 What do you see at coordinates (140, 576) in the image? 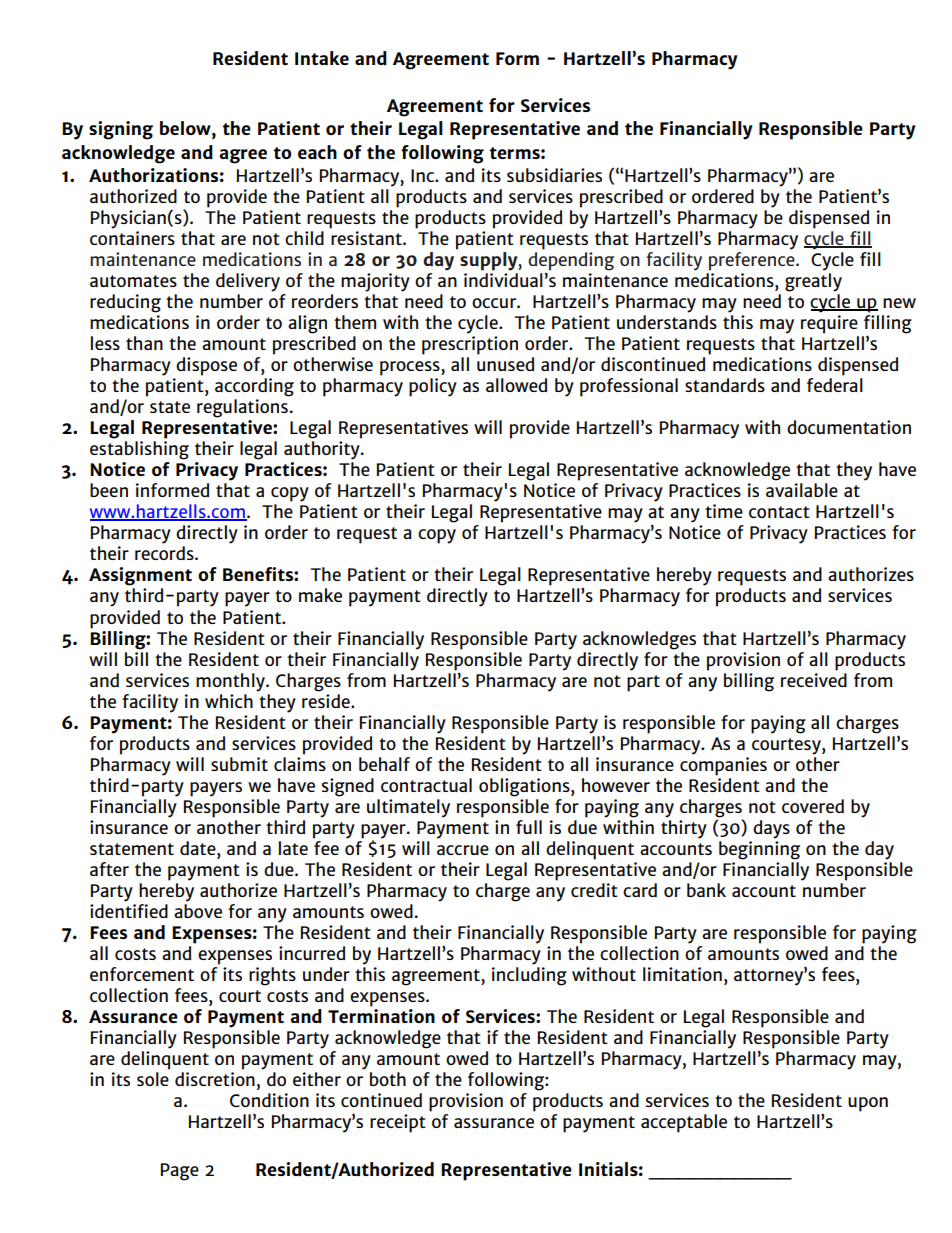
I see `Assignment` at bounding box center [140, 576].
